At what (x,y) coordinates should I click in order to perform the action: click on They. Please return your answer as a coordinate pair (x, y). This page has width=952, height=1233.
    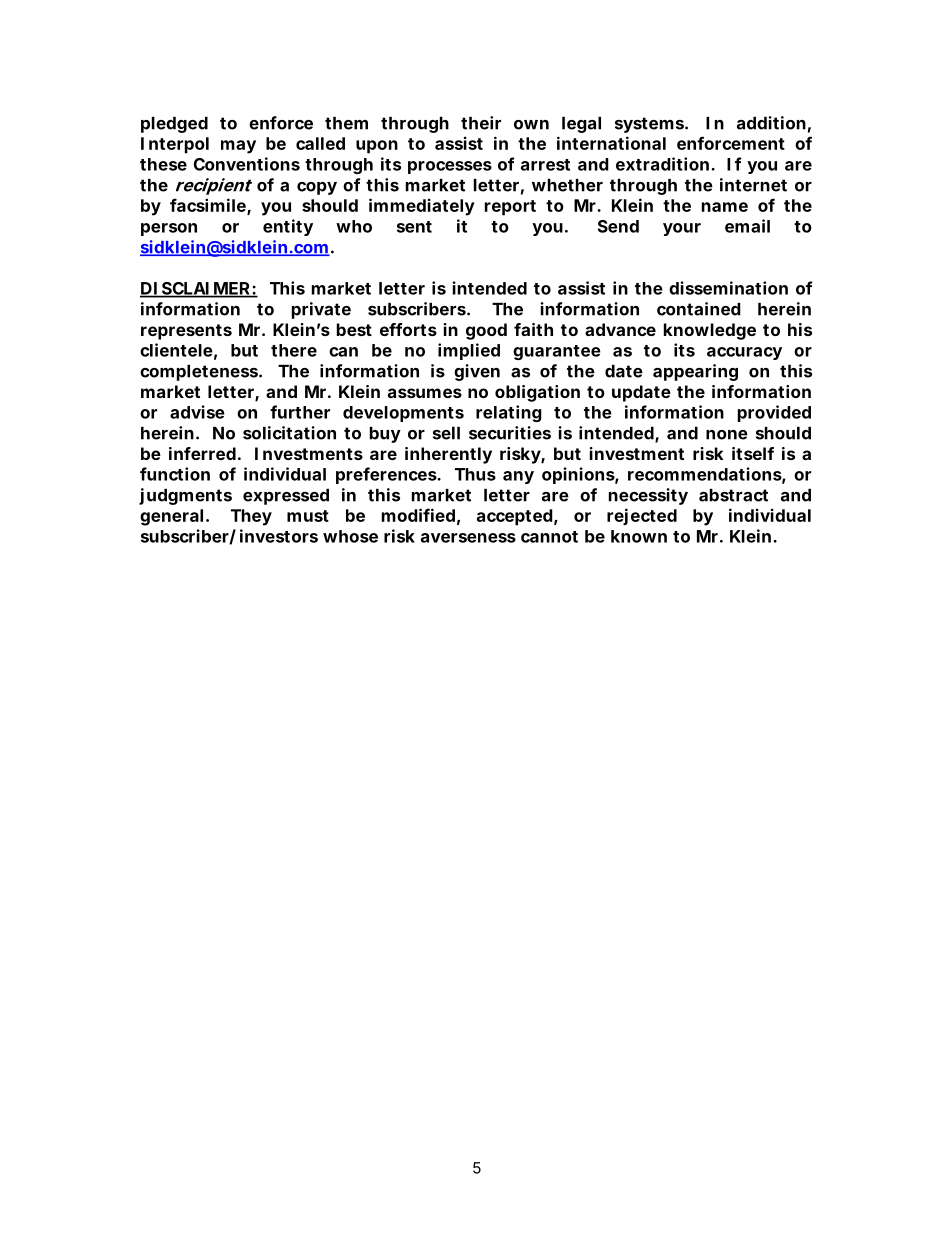
    Looking at the image, I should click on (251, 517).
